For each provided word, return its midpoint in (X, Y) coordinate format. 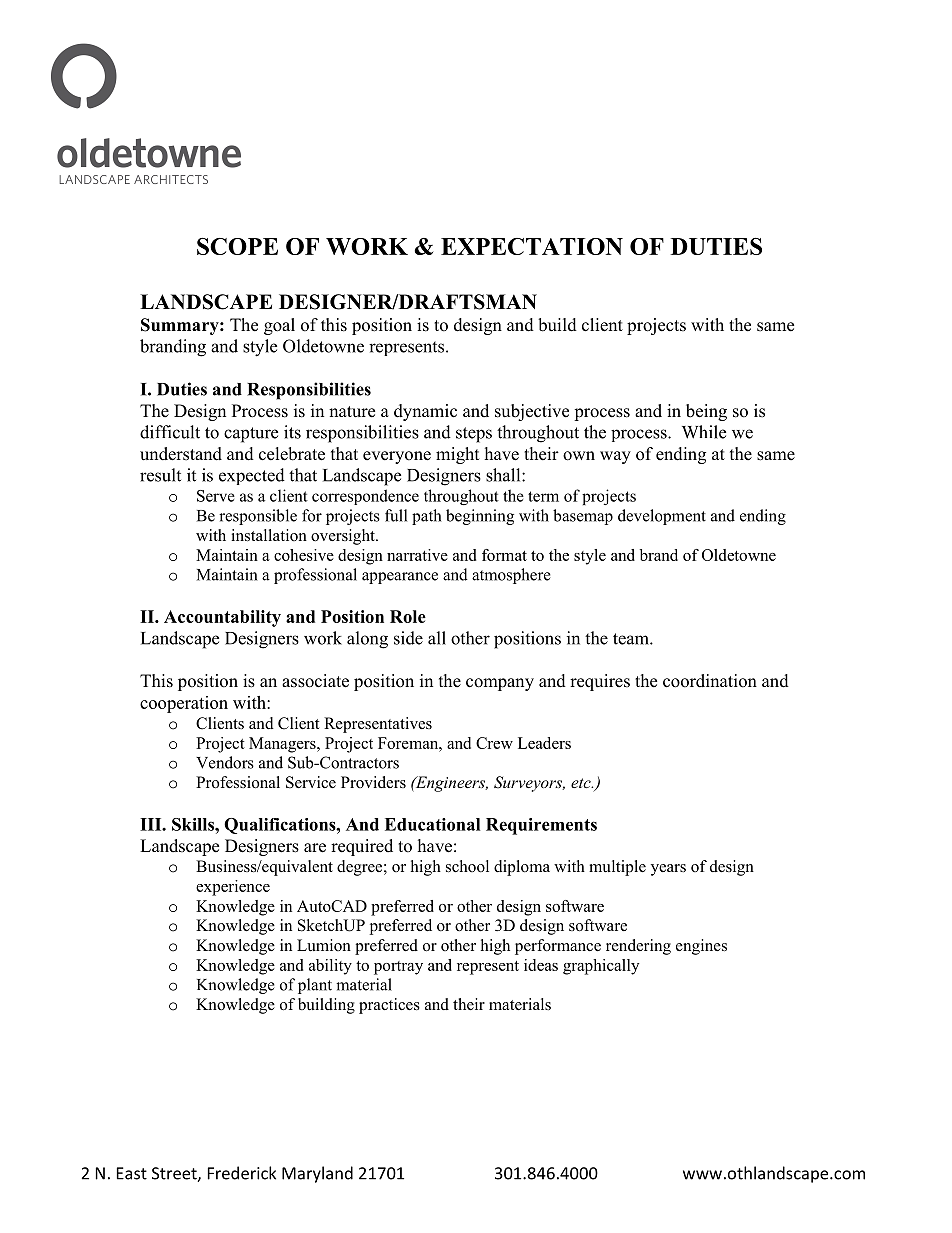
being (706, 412)
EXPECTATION (532, 246)
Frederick (242, 1173)
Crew (494, 743)
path (426, 517)
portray (398, 968)
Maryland (317, 1174)
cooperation (184, 704)
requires (600, 682)
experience (233, 888)
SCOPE (237, 246)
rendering (638, 947)
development (662, 517)
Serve (216, 496)
